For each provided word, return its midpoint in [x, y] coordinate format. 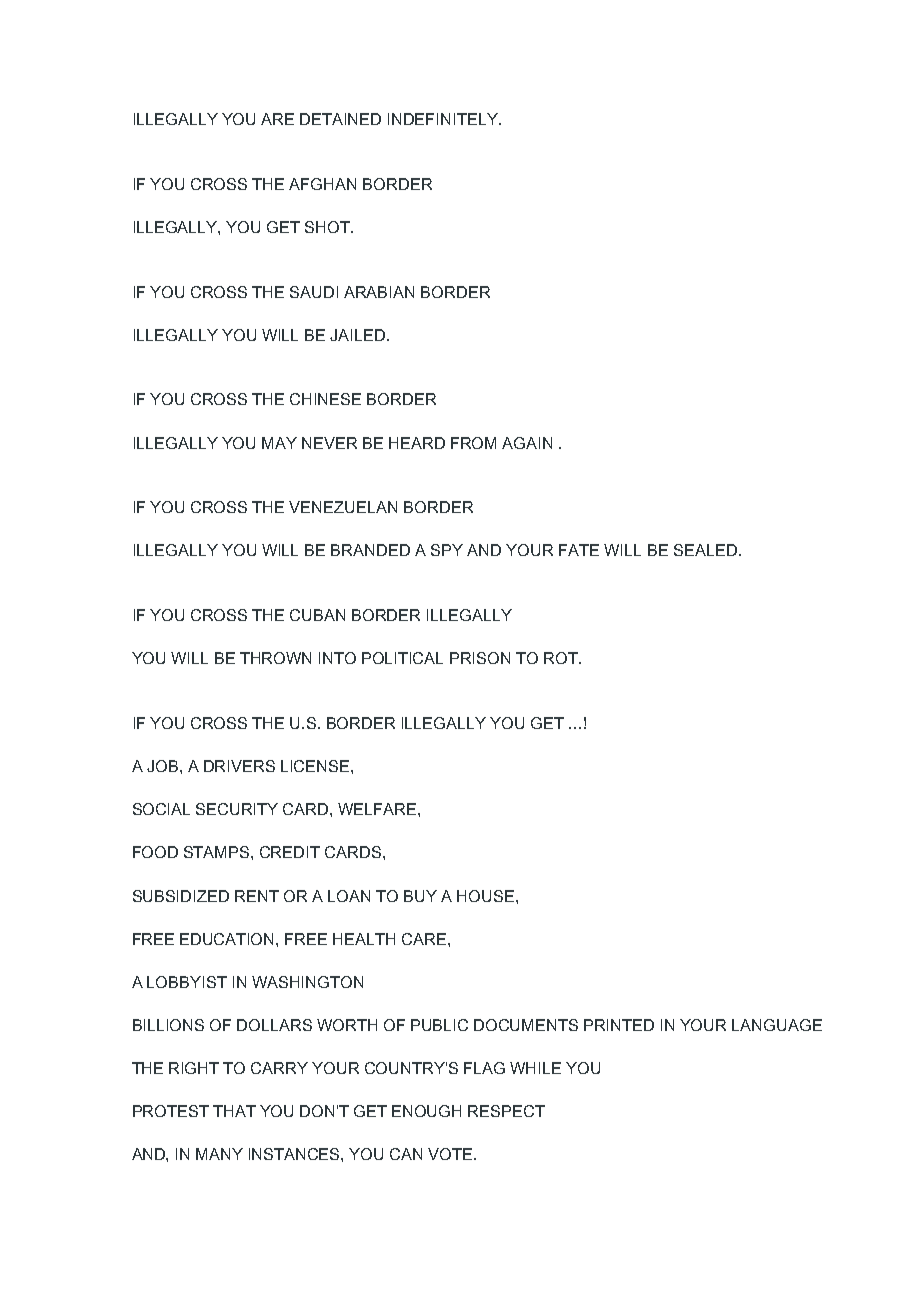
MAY [279, 443]
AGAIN [527, 443]
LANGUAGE [777, 1025]
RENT [257, 896]
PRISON [480, 658]
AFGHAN [322, 184]
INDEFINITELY [444, 119]
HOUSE [487, 896]
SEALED [705, 550]
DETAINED [340, 119]
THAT [234, 1111]
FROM [473, 443]
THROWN [275, 658]
